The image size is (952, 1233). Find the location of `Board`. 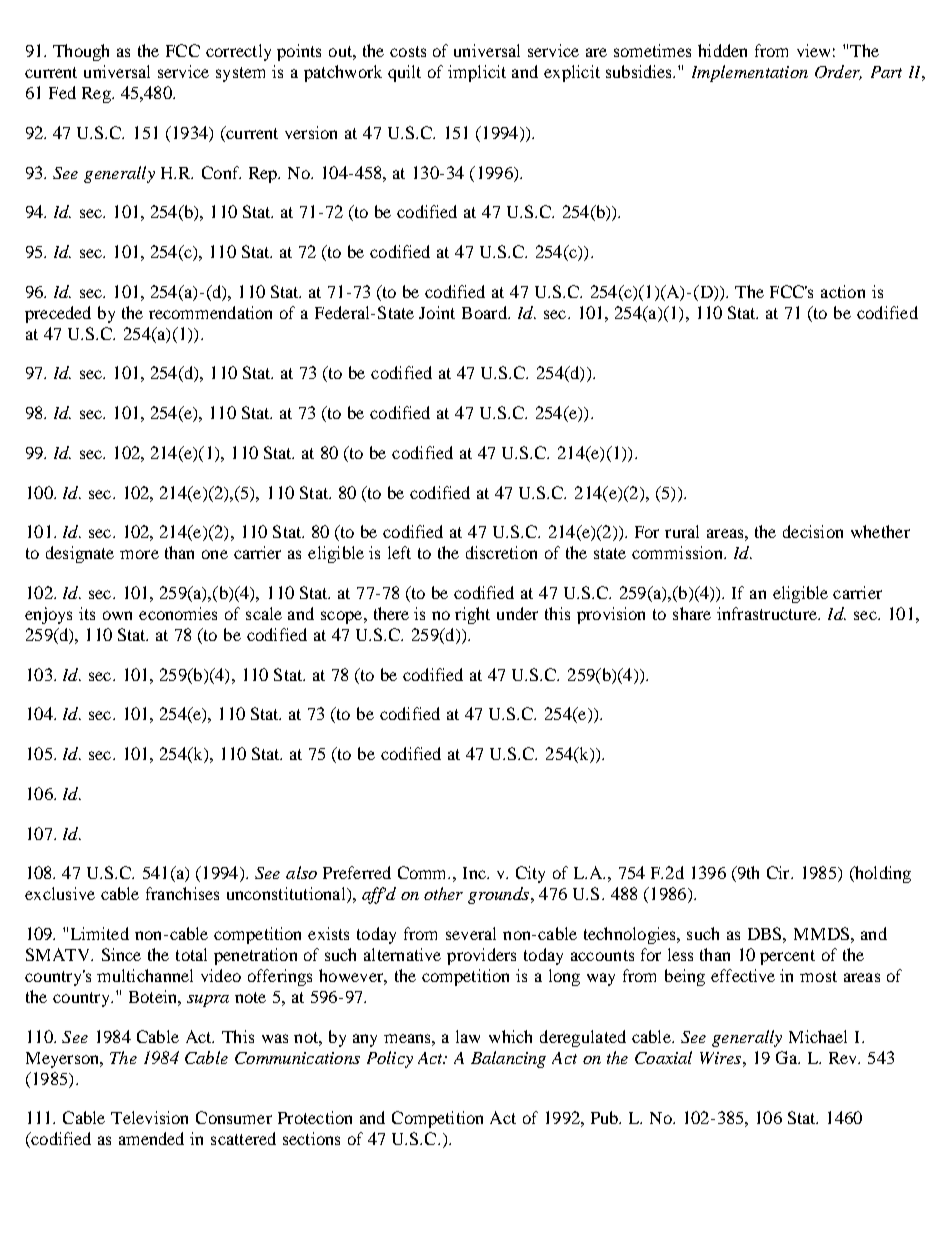

Board is located at coordinates (485, 312).
